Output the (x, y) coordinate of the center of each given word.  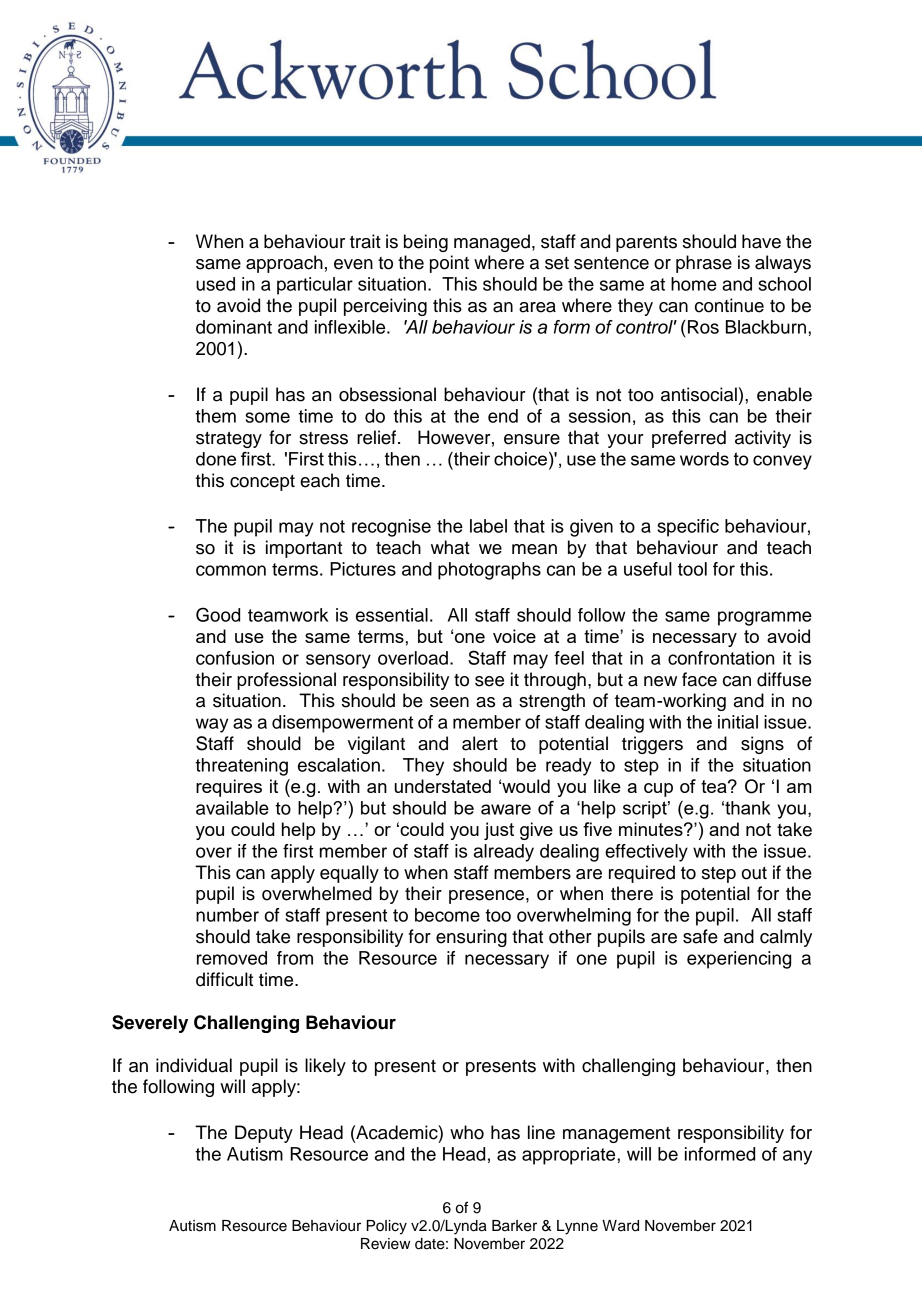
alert (480, 743)
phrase (704, 264)
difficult (224, 979)
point (449, 264)
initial (738, 722)
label (488, 526)
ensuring (471, 938)
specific (688, 528)
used (215, 284)
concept (262, 483)
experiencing (739, 960)
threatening (241, 767)
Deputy (264, 1134)
